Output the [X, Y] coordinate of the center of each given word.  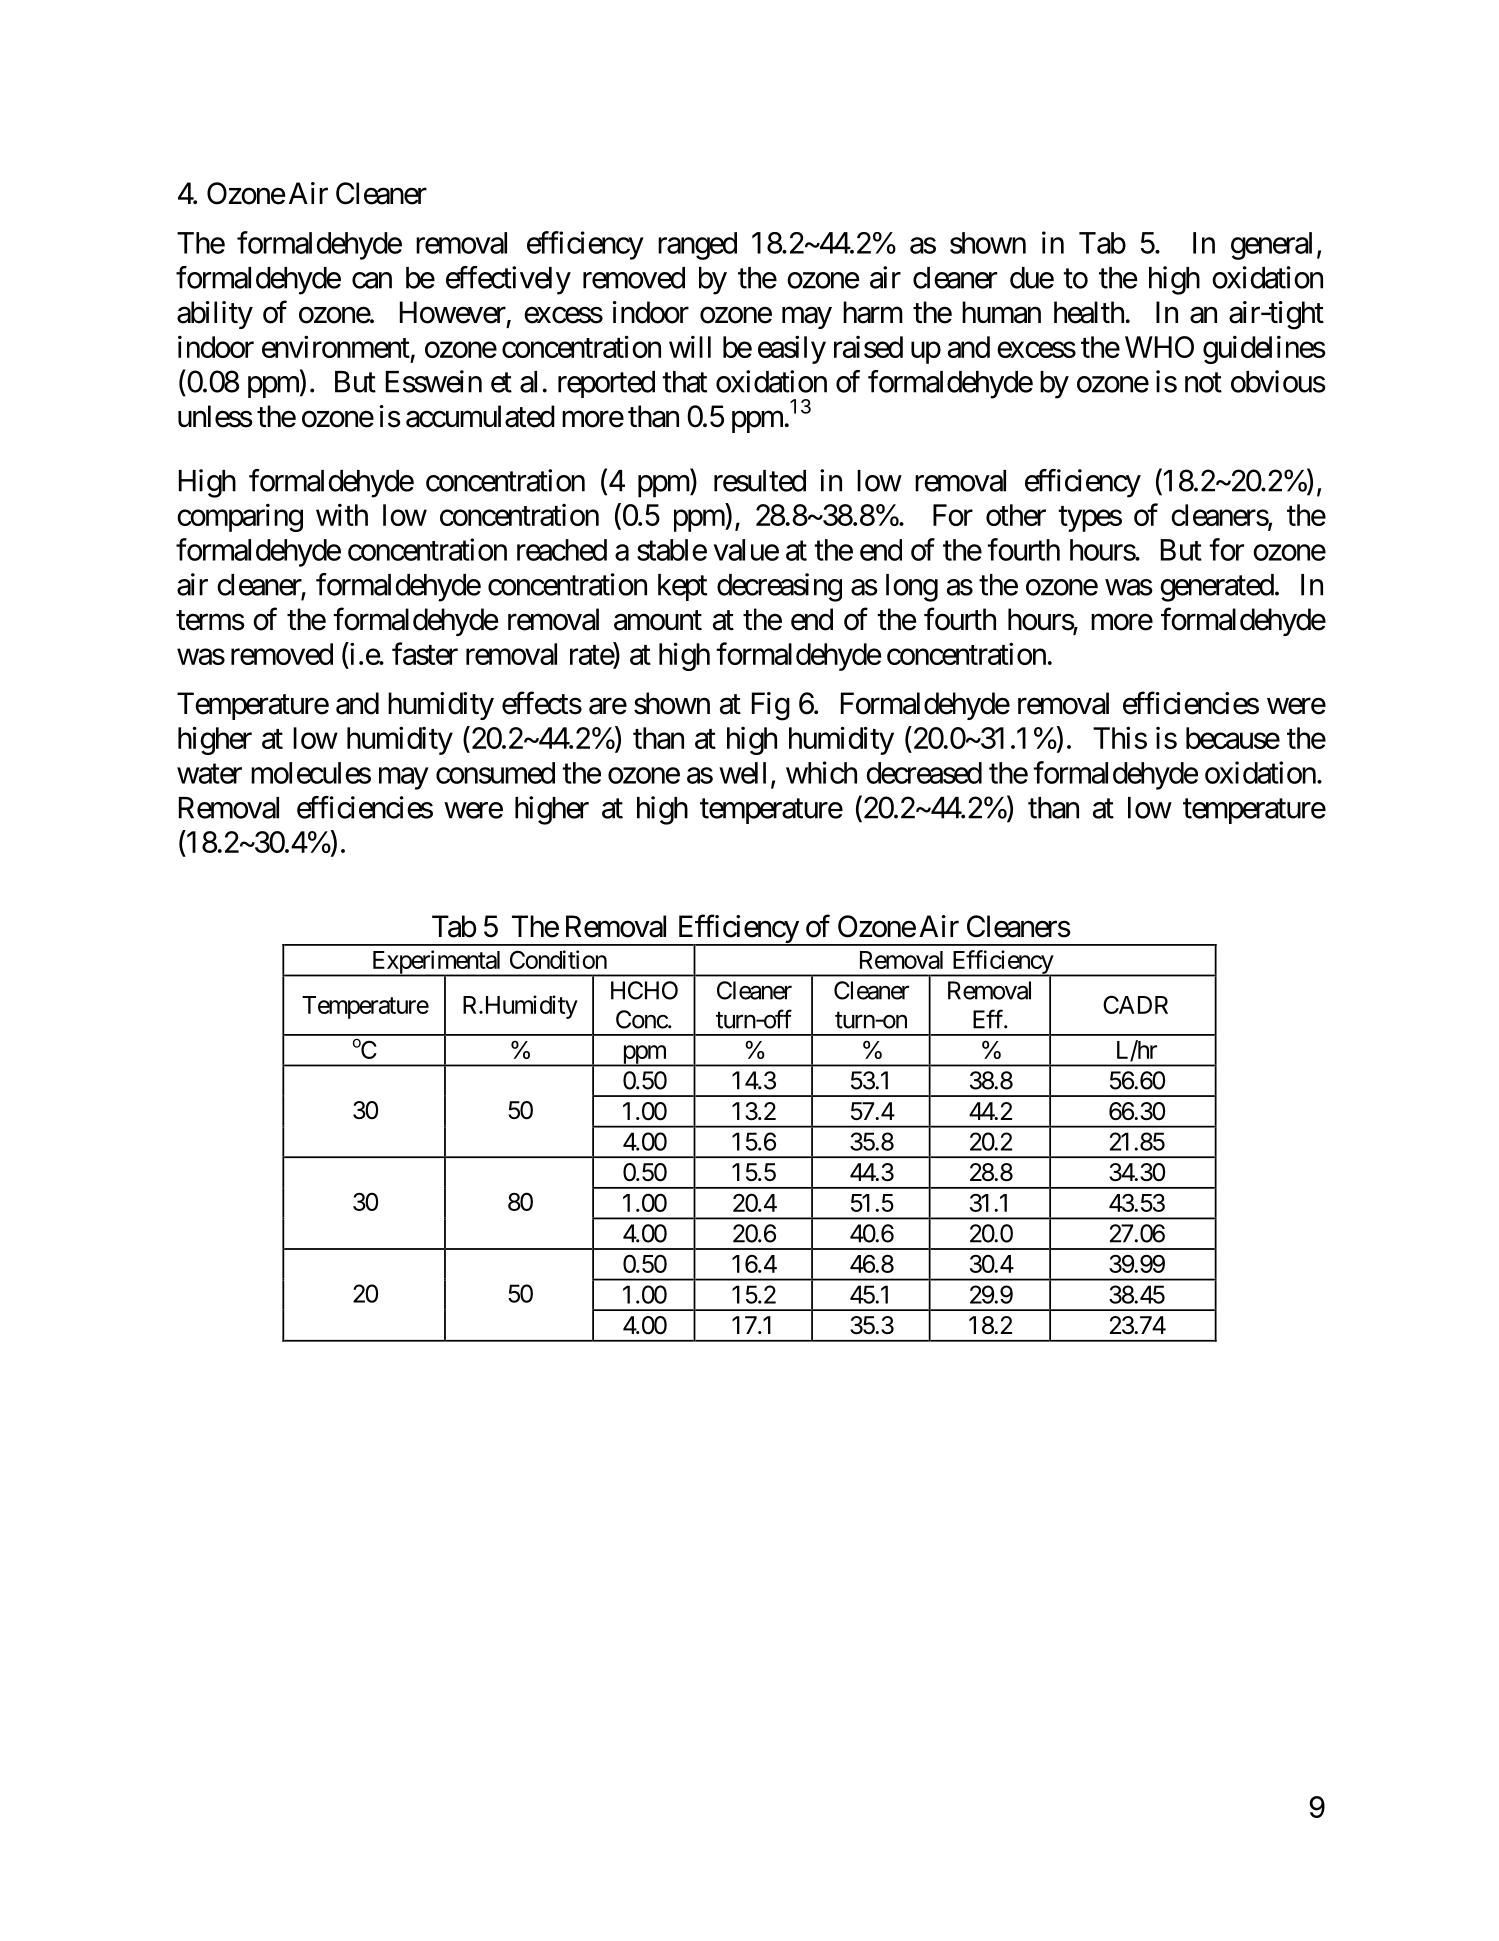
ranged [697, 246]
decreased [924, 773]
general [1271, 246]
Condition [558, 959]
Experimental [436, 963]
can [372, 280]
